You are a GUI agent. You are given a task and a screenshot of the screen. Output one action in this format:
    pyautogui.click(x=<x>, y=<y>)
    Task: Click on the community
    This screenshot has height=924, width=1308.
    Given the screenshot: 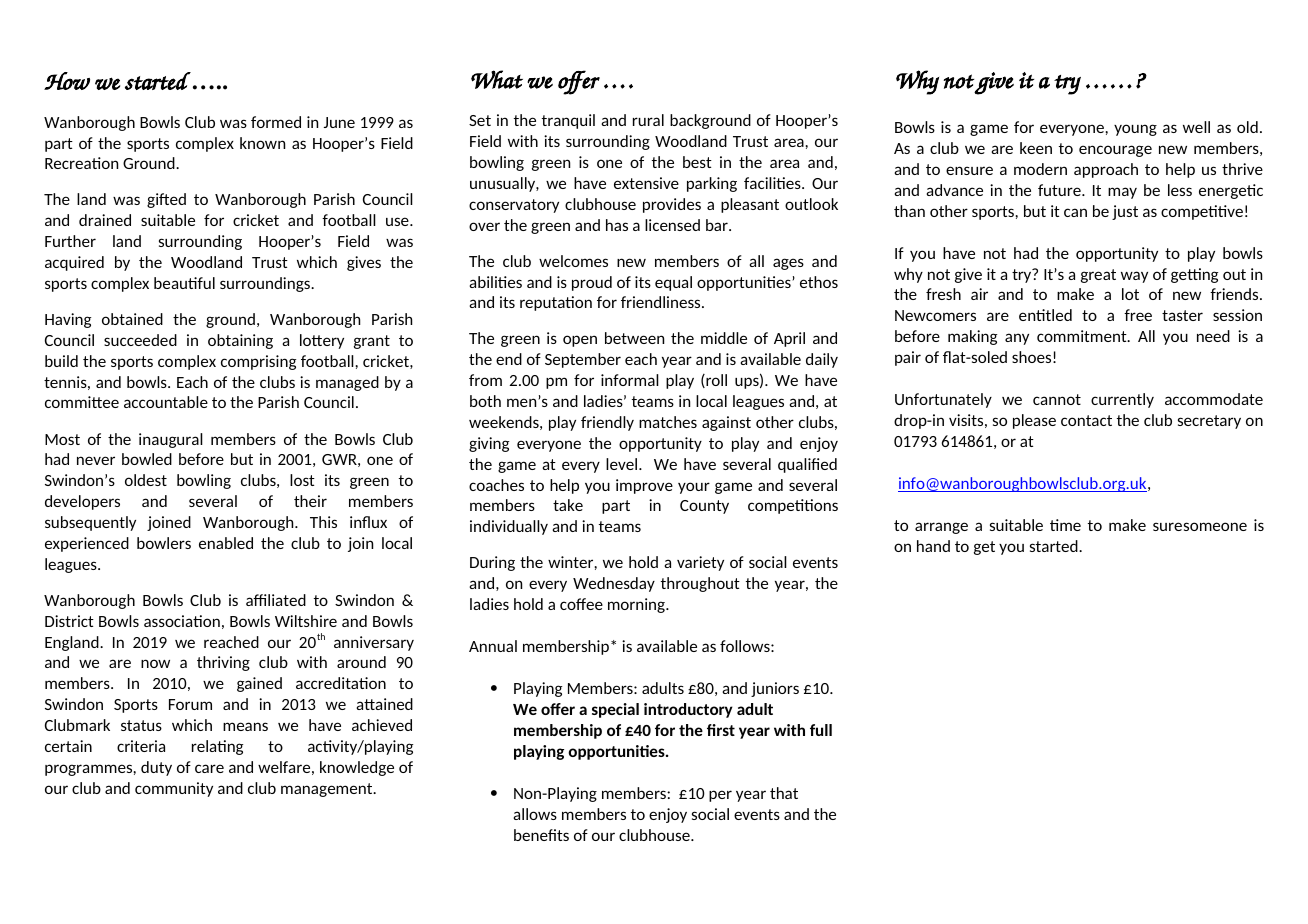 What is the action you would take?
    pyautogui.click(x=174, y=789)
